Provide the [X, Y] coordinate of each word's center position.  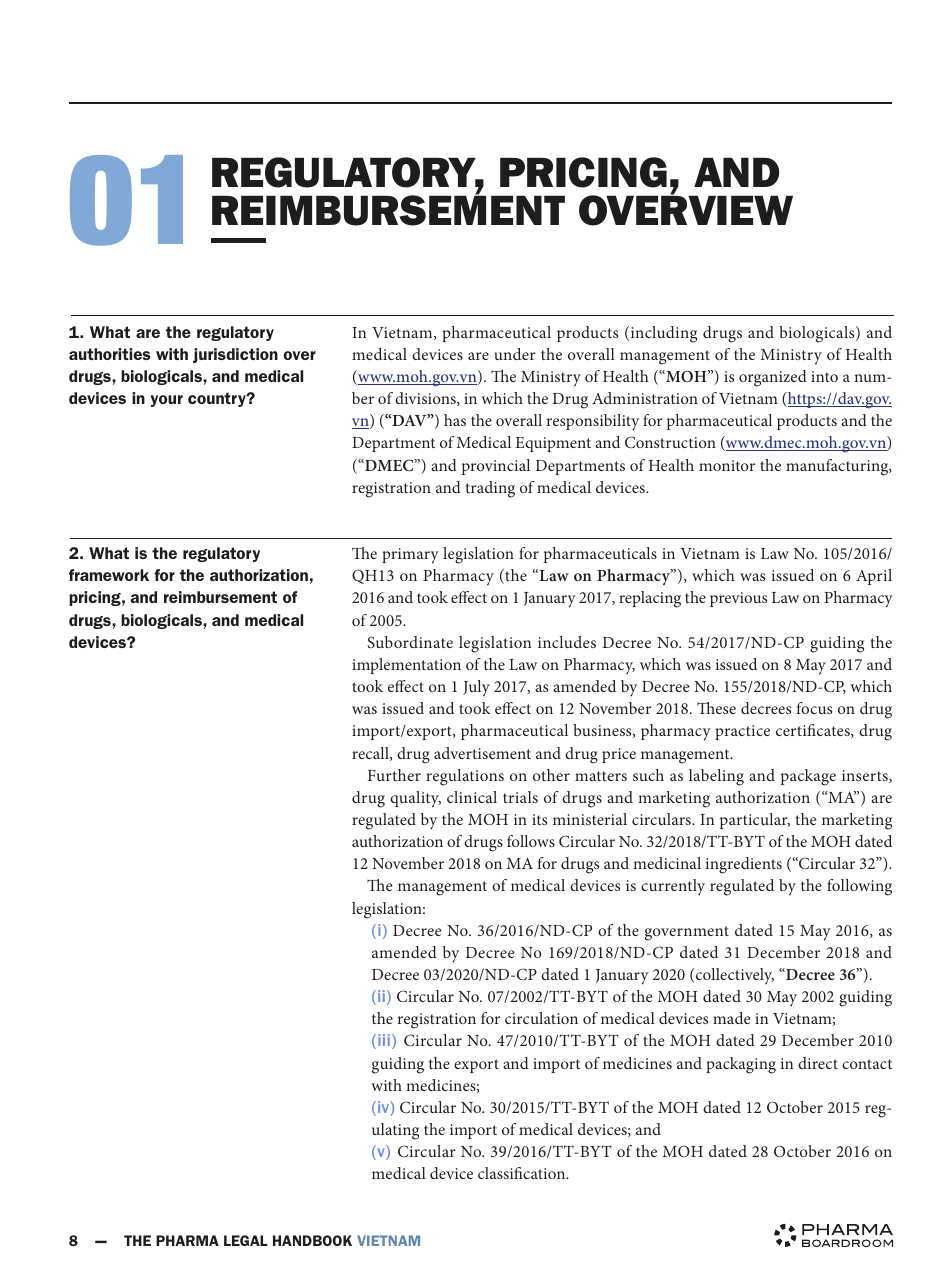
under [515, 354]
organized [773, 378]
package [808, 777]
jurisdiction [235, 355]
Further [394, 775]
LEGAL [246, 1240]
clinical [472, 797]
